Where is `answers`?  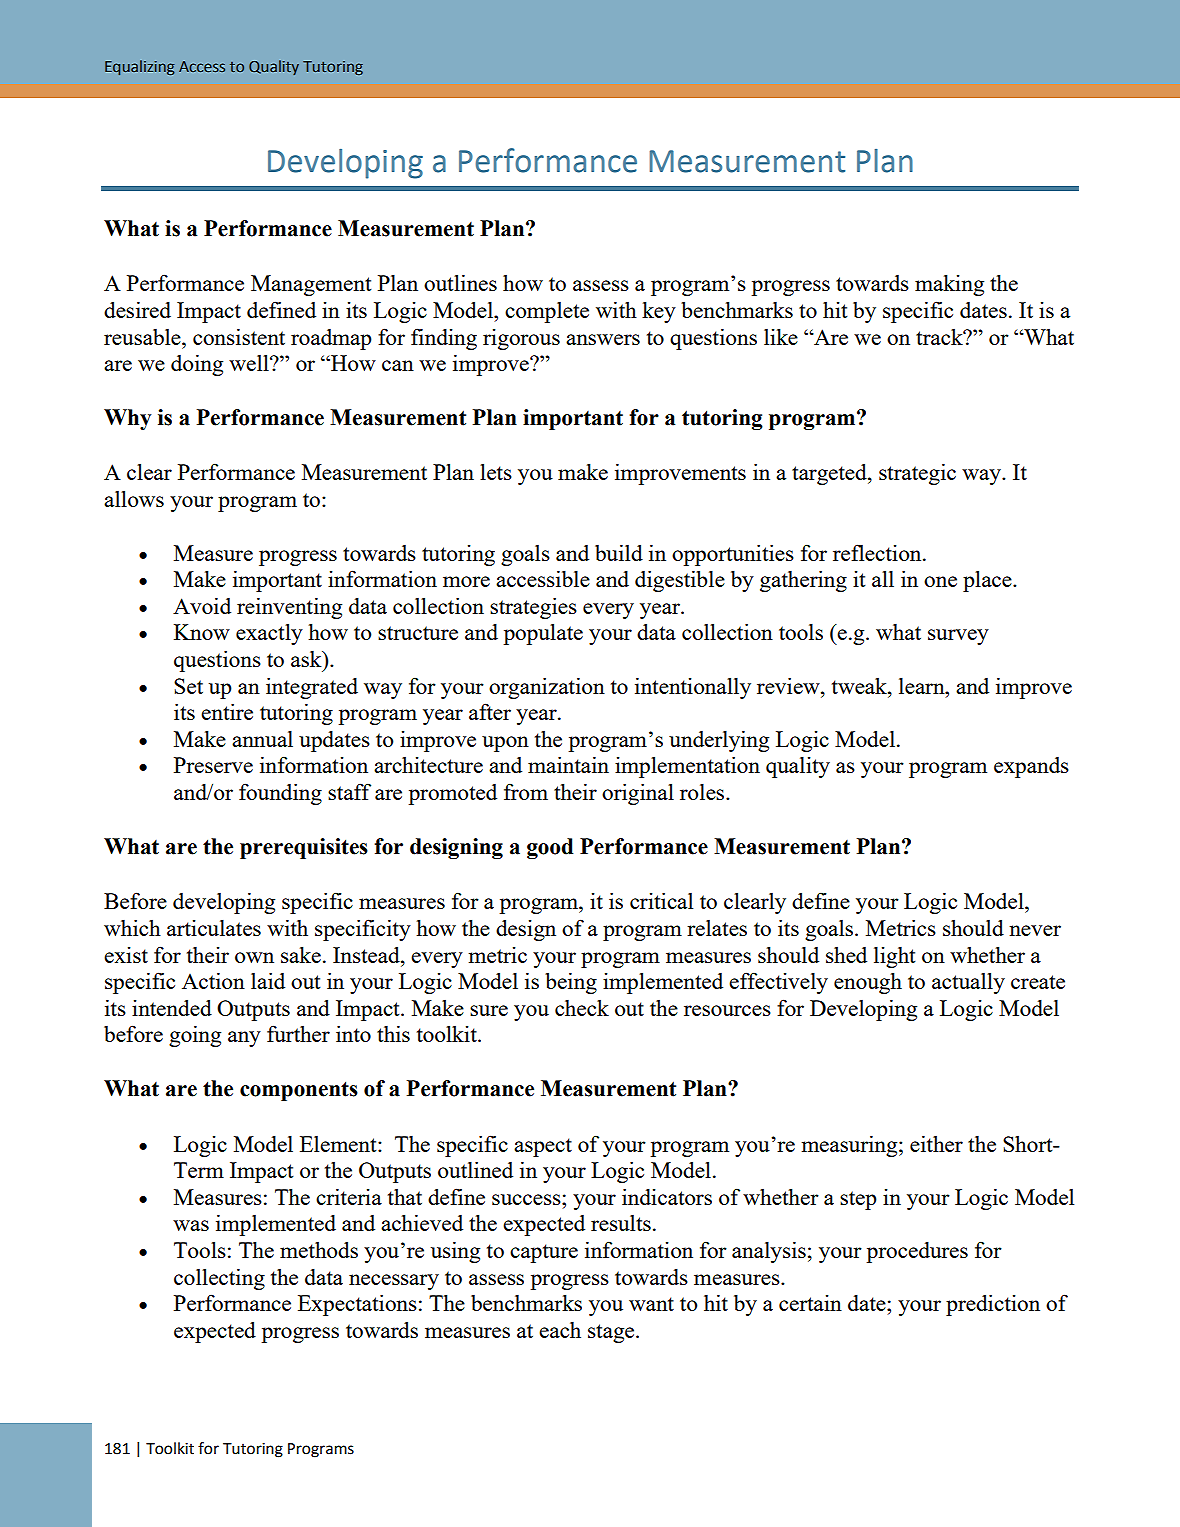 answers is located at coordinates (603, 339).
